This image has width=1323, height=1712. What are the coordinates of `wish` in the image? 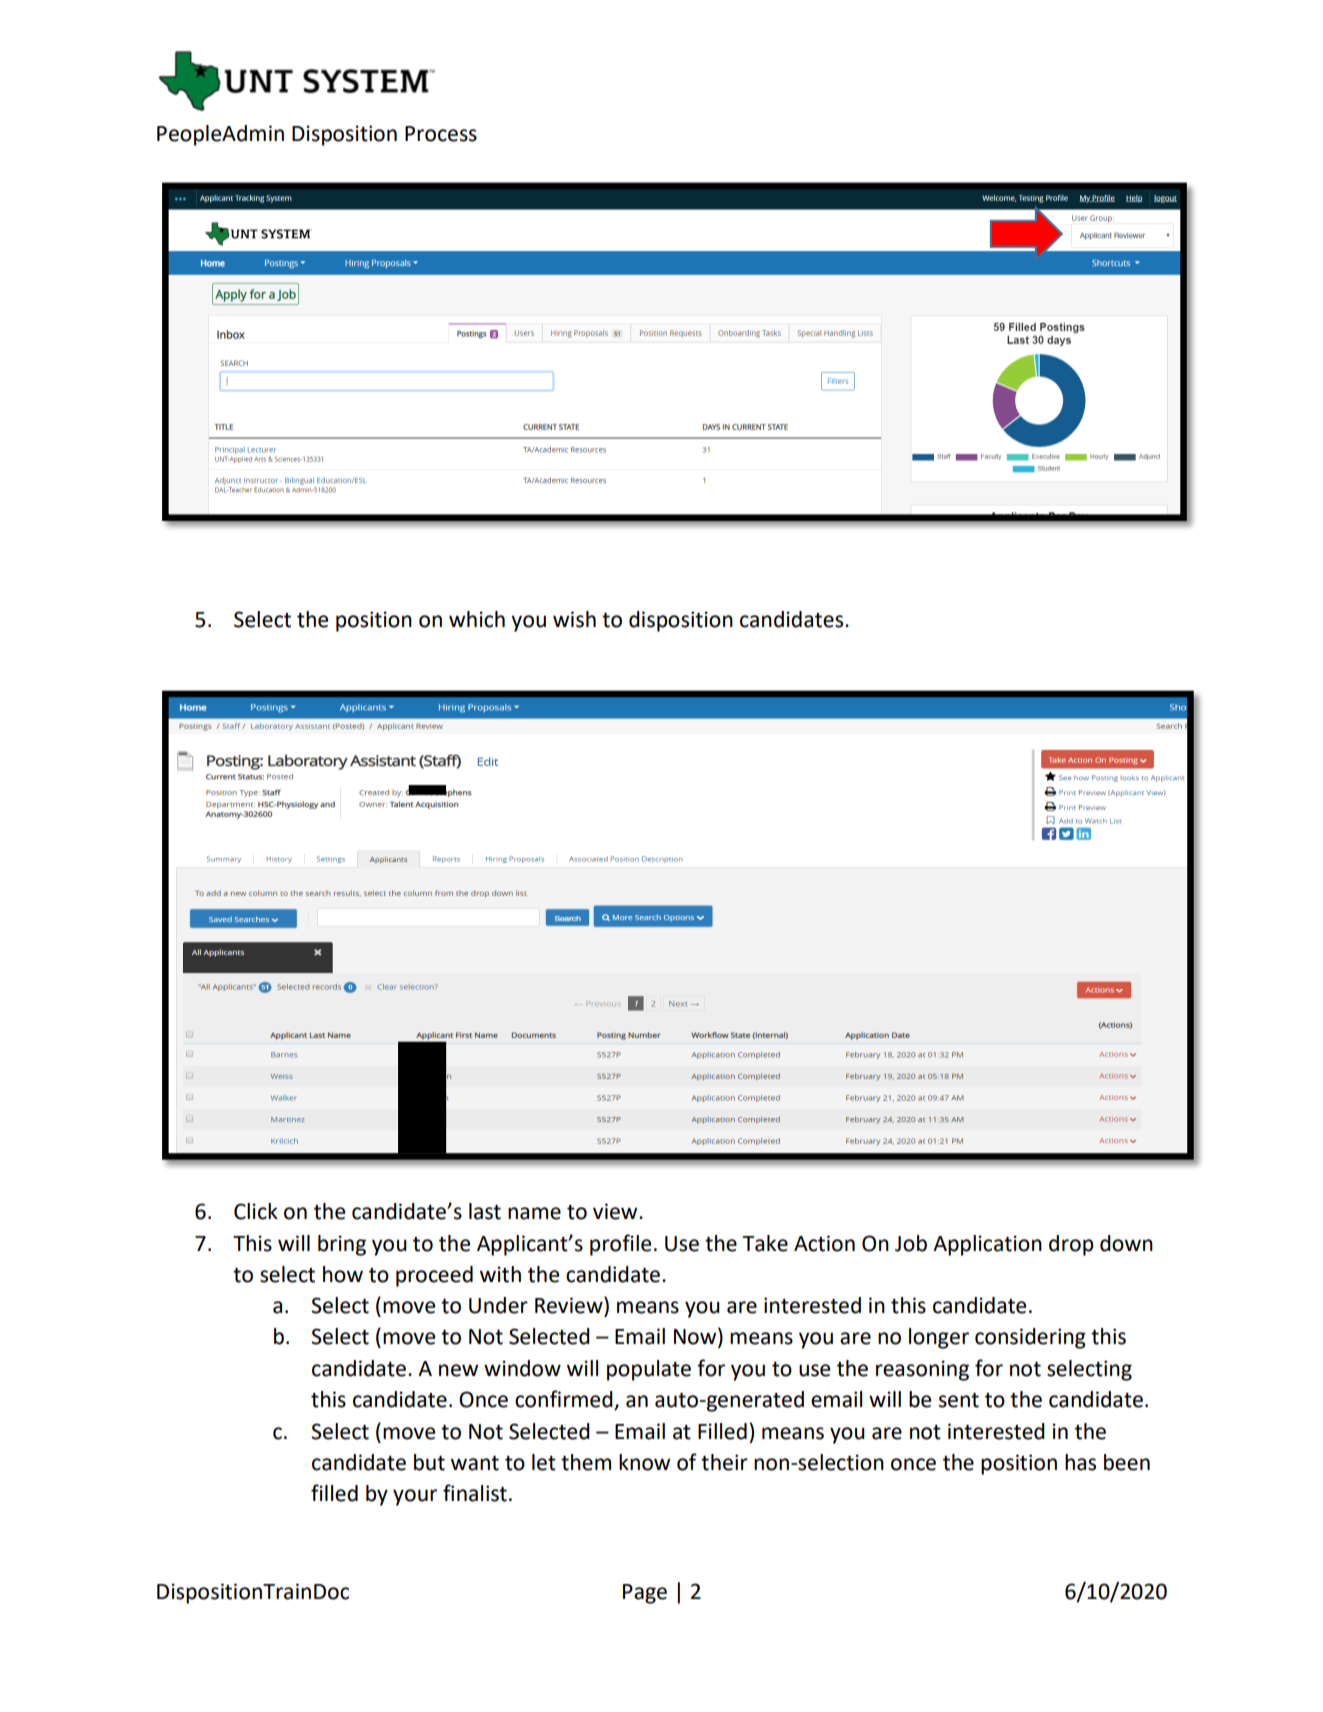 It's located at (574, 619).
